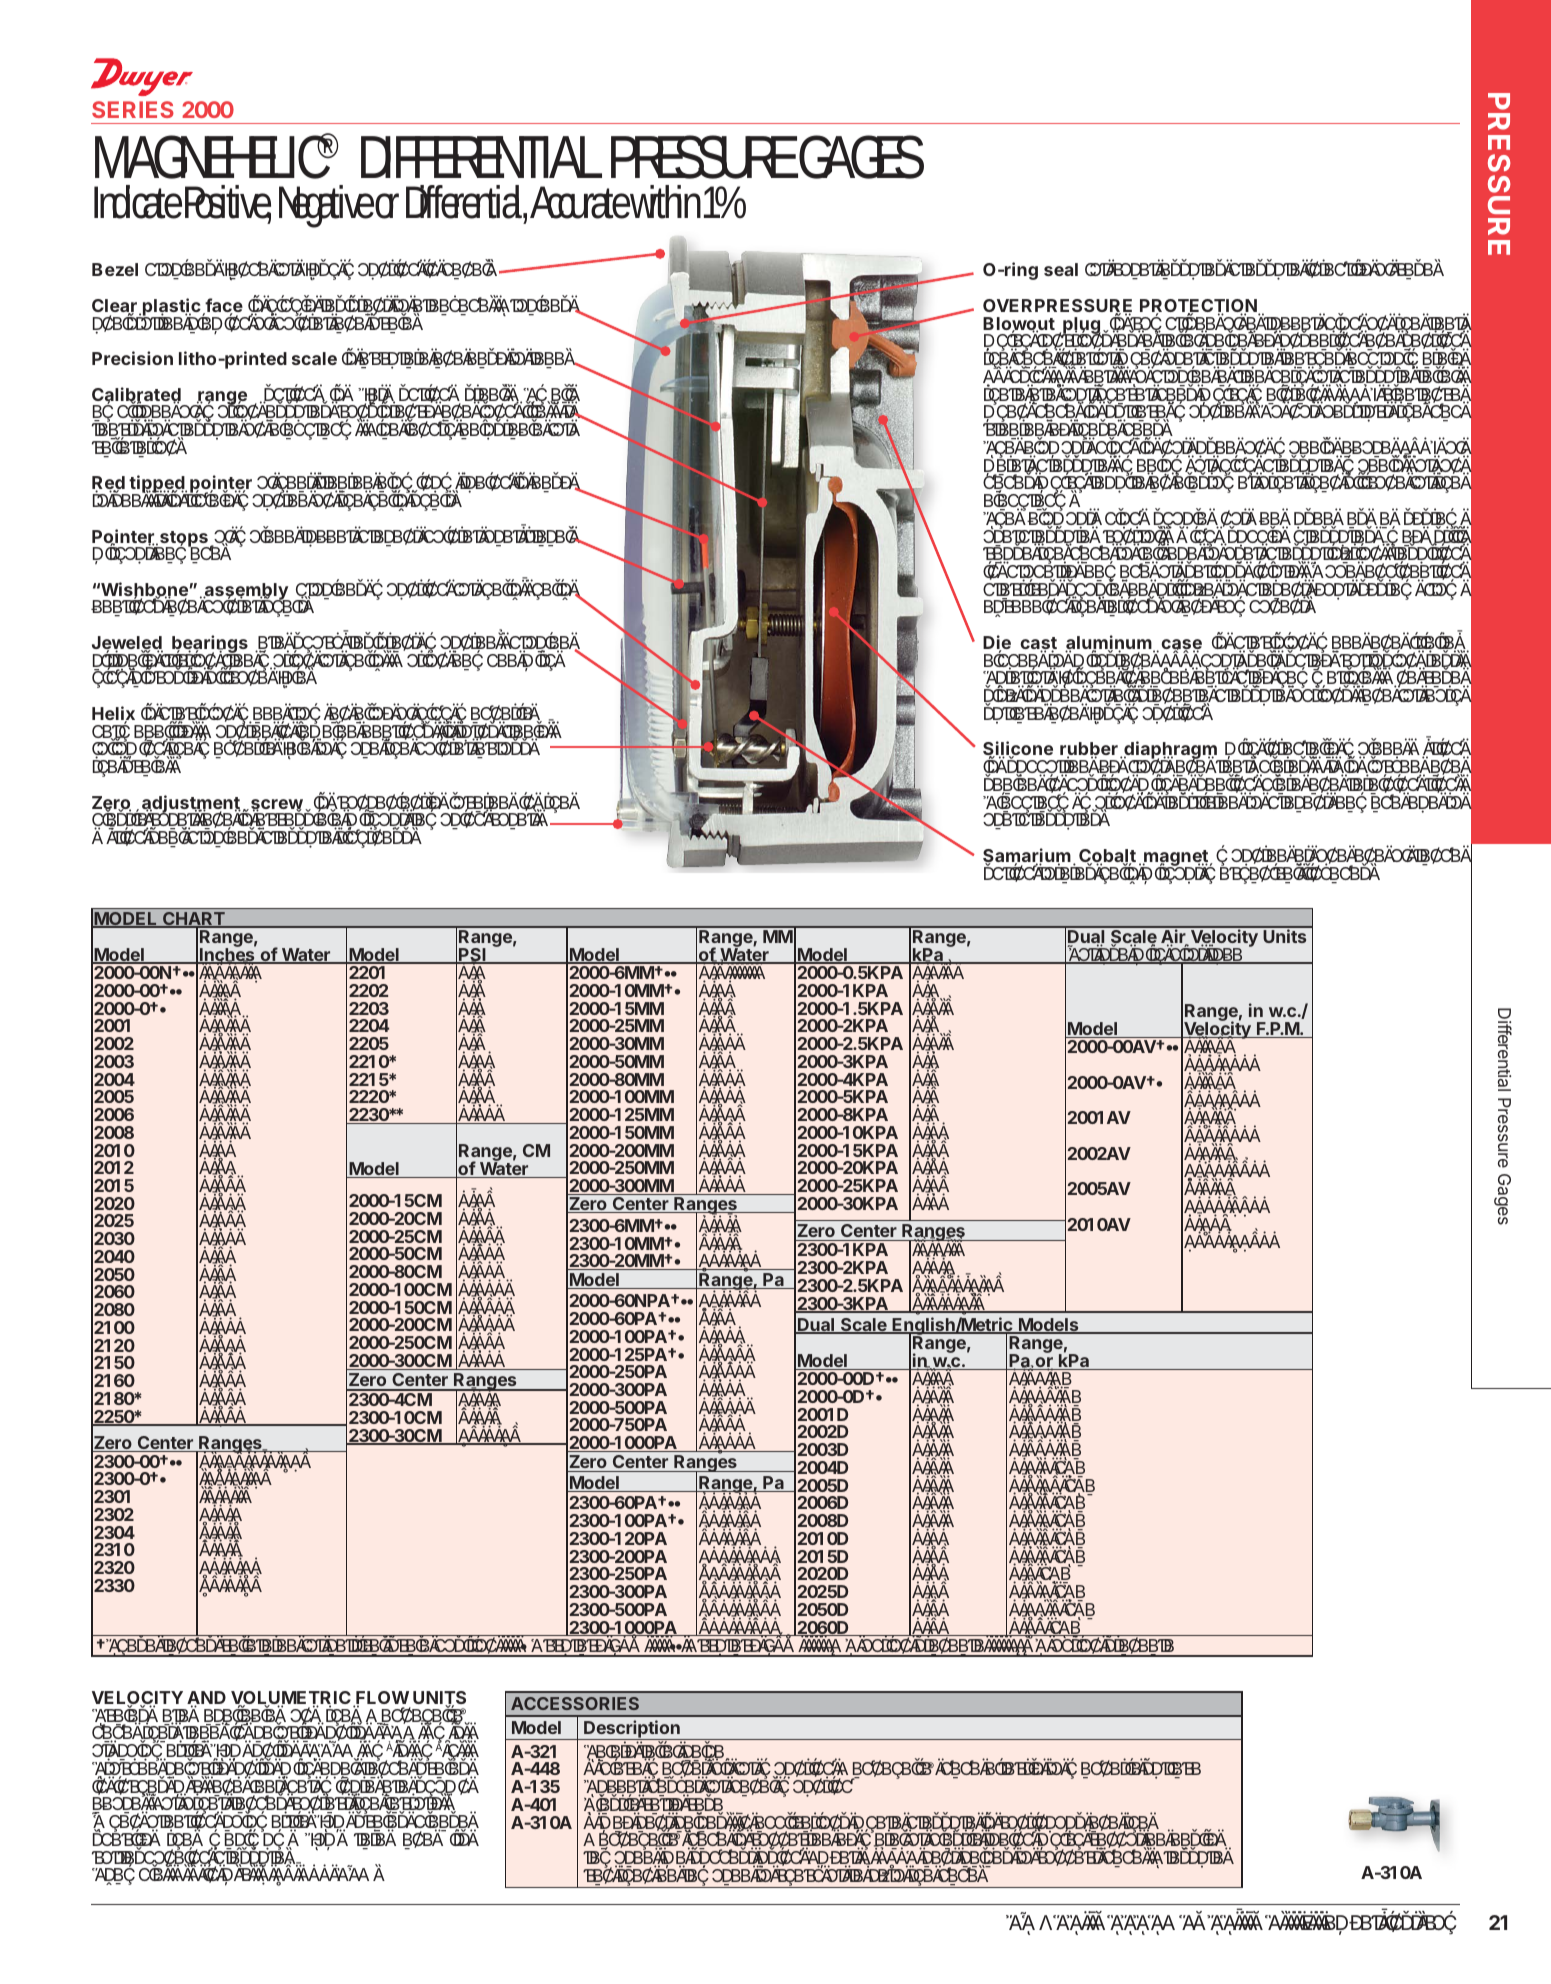 The image size is (1551, 1984). I want to click on SERIES, so click(133, 109).
